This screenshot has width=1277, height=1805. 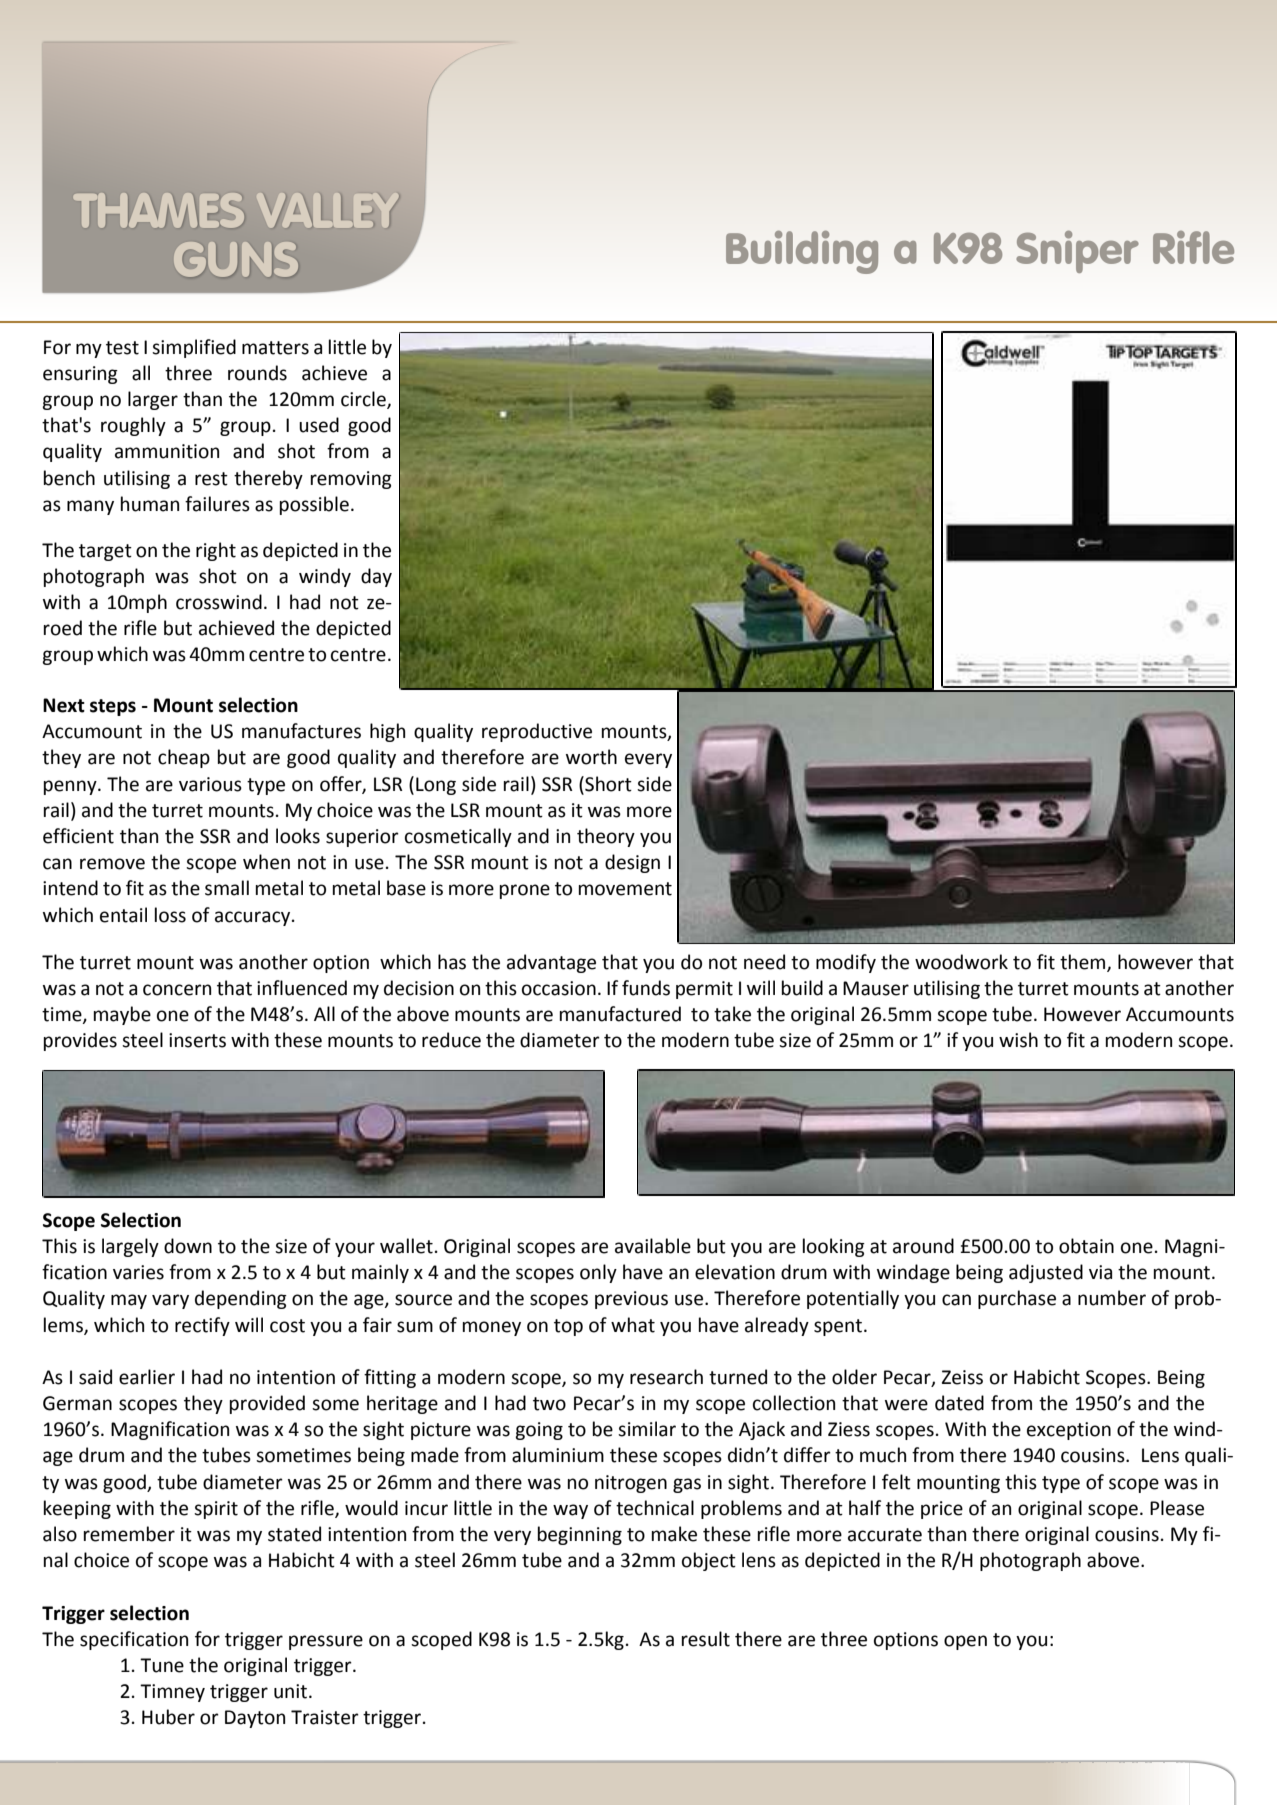 What do you see at coordinates (1084, 963) in the screenshot?
I see `them` at bounding box center [1084, 963].
